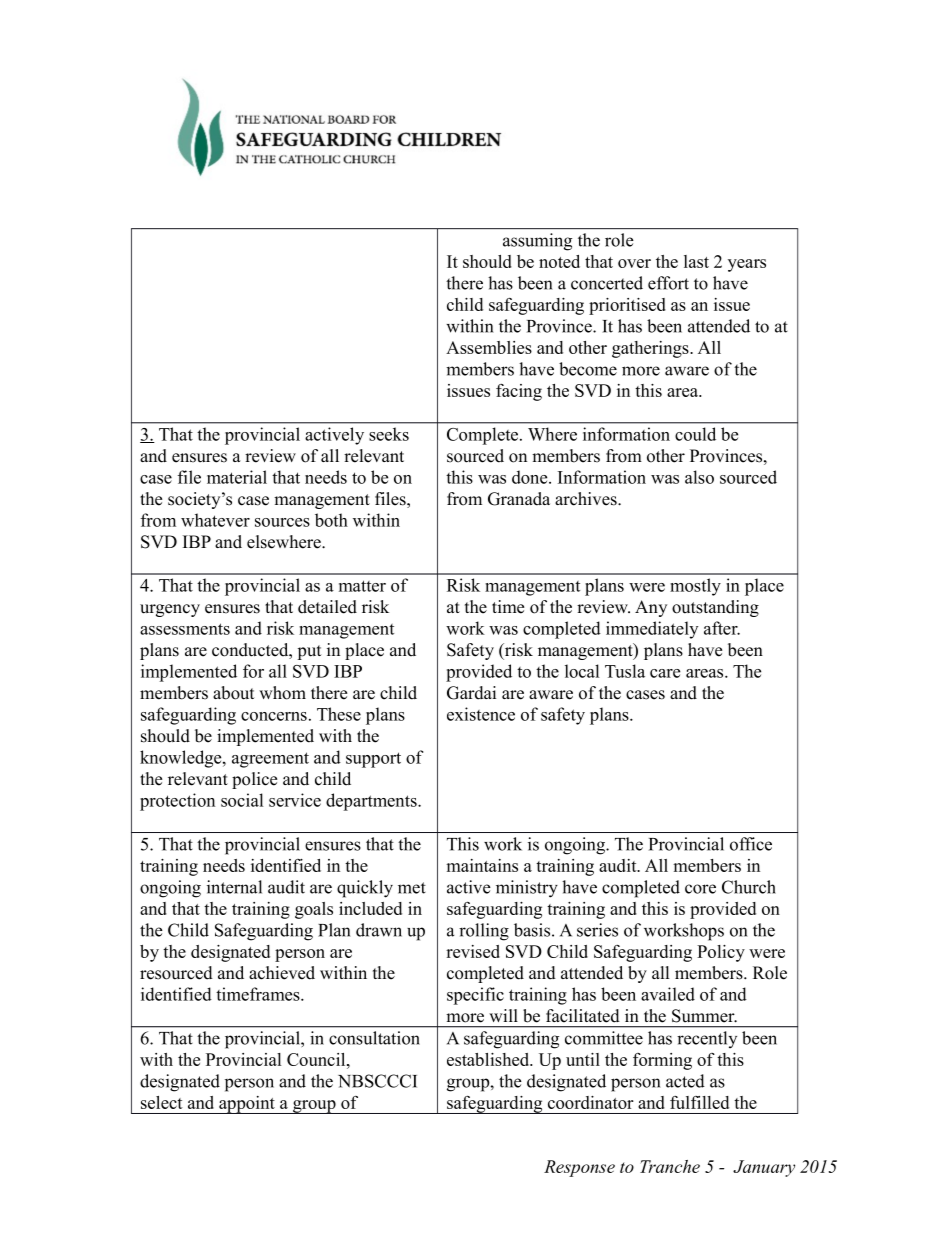 This image has height=1233, width=952. I want to click on about, so click(234, 693).
